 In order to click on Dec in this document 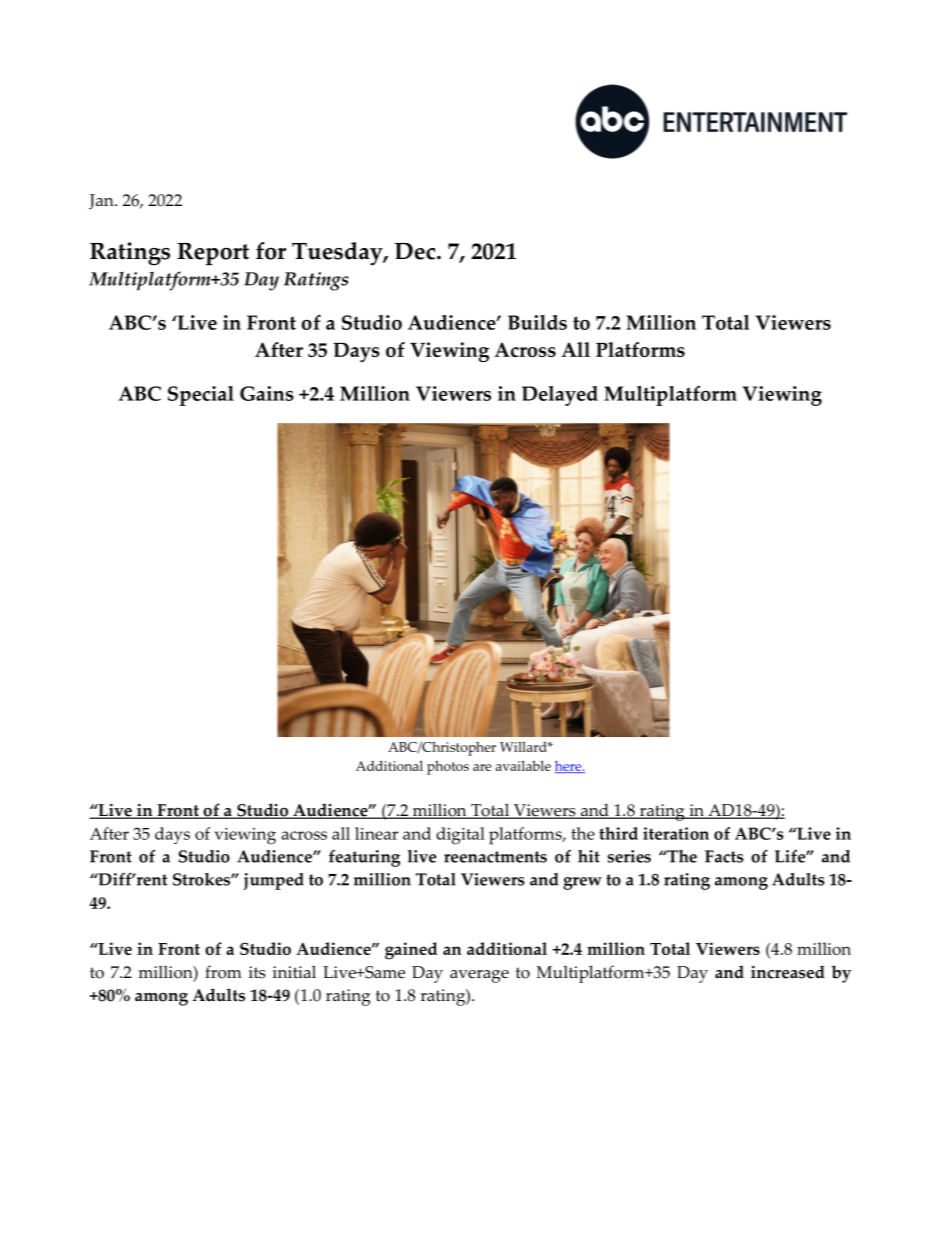, I will do `click(416, 251)`.
